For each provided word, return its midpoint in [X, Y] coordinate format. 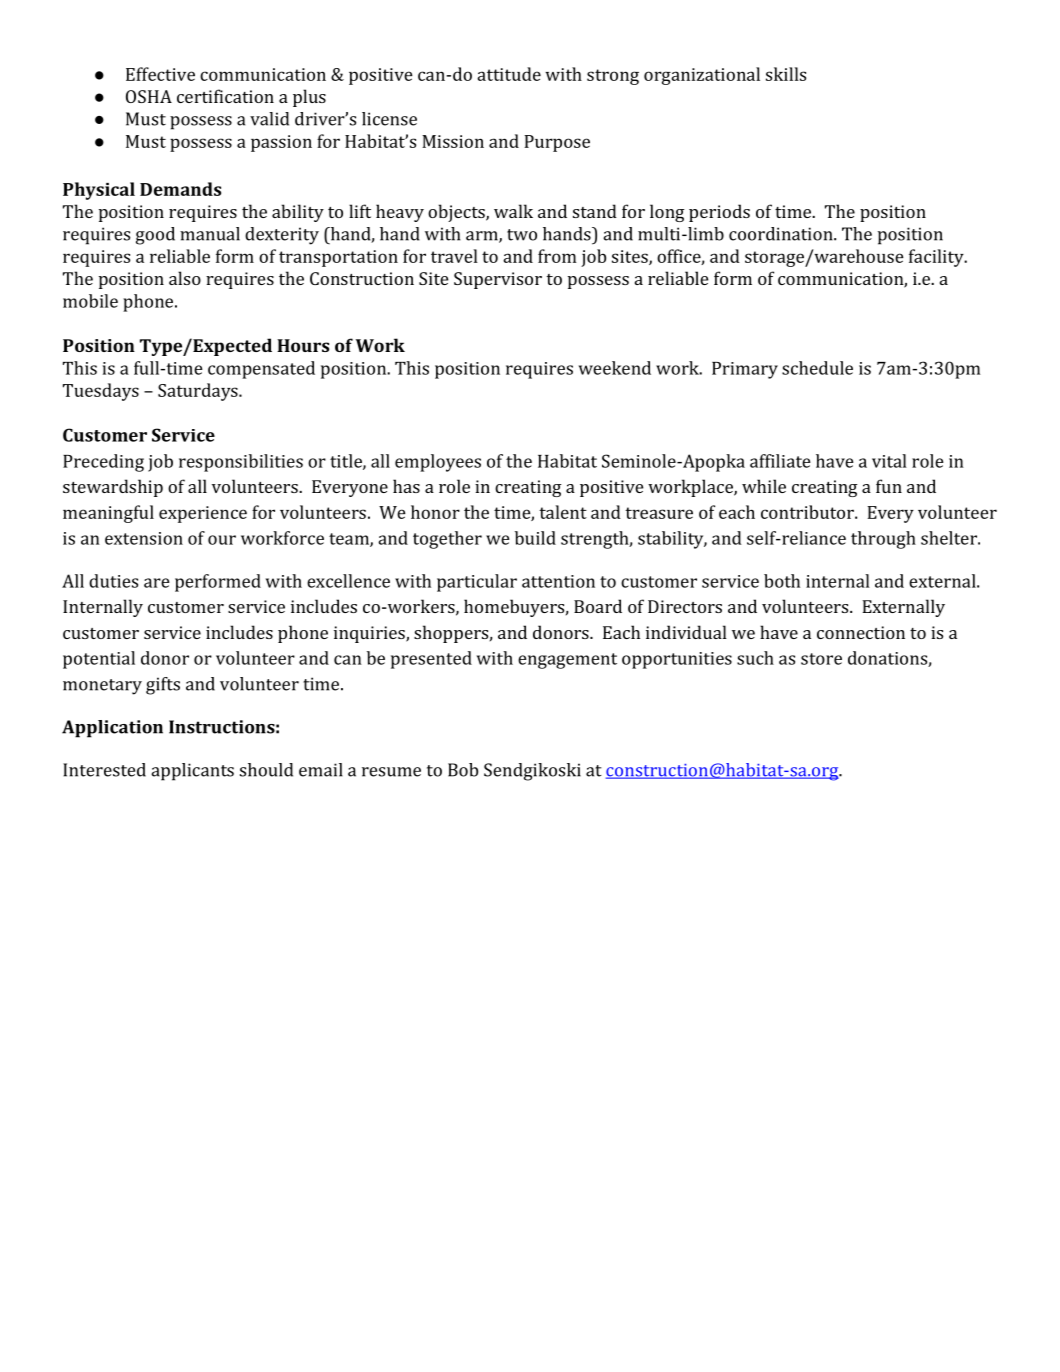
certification [225, 96]
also [185, 278]
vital [889, 461]
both [782, 581]
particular [477, 583]
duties [113, 581]
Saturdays [199, 392]
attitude [509, 74]
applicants [192, 772]
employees [438, 463]
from [557, 256]
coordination [782, 234]
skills [786, 74]
